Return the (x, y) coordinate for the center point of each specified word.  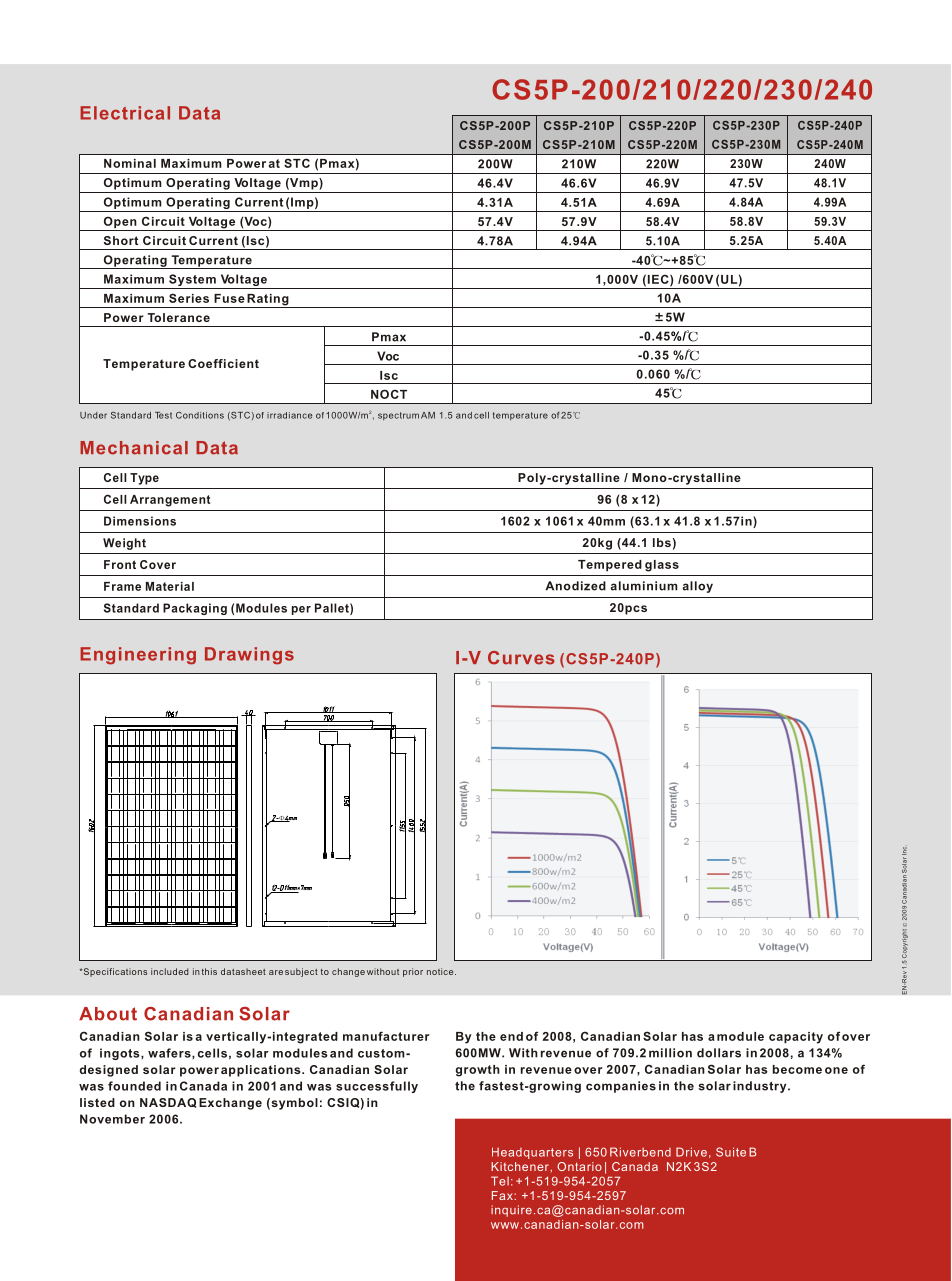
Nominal (130, 163)
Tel (500, 1181)
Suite (731, 1152)
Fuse (229, 298)
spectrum (398, 416)
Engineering (138, 656)
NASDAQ (168, 1103)
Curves (521, 658)
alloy (697, 587)
